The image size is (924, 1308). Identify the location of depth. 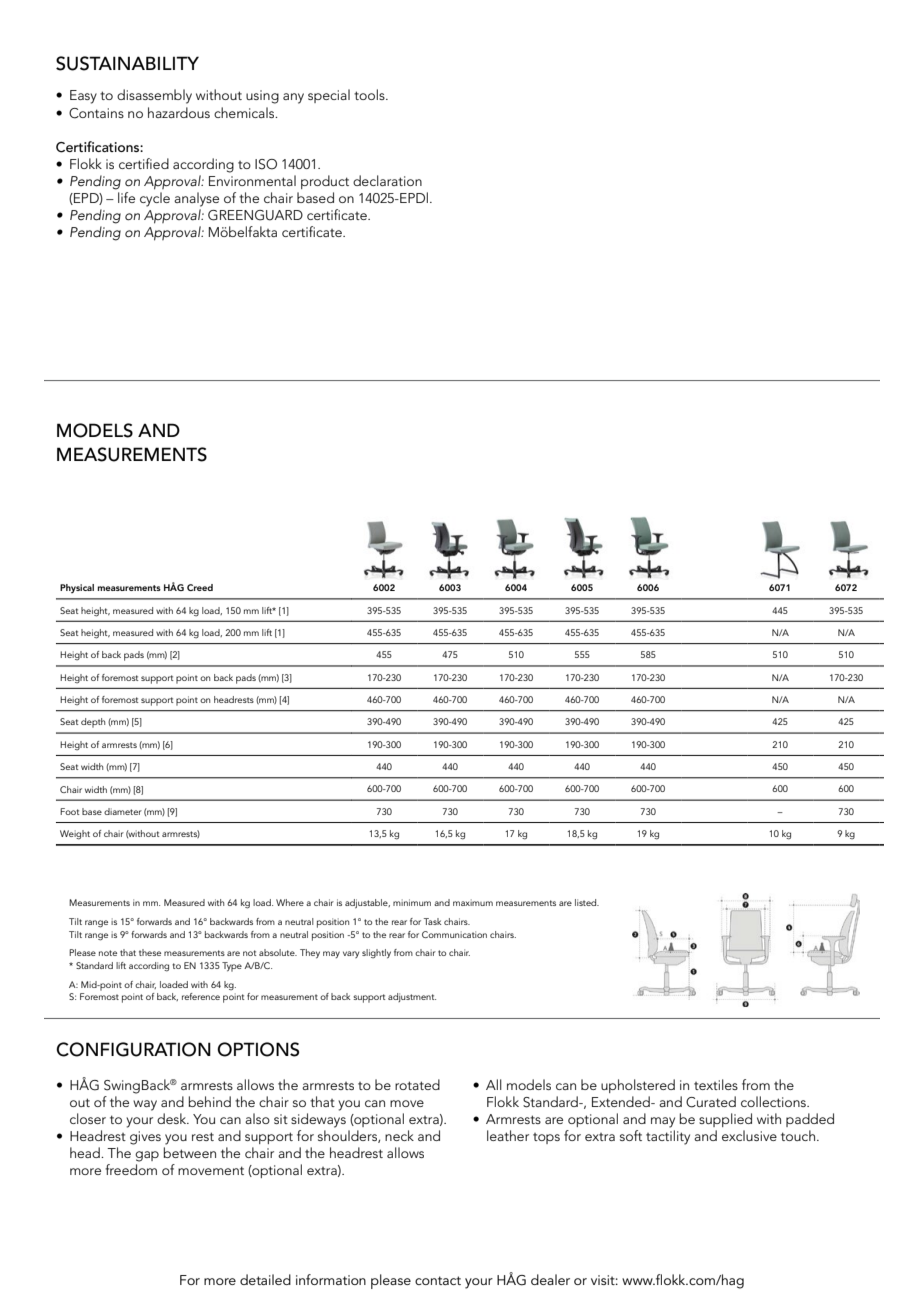
(93, 723).
